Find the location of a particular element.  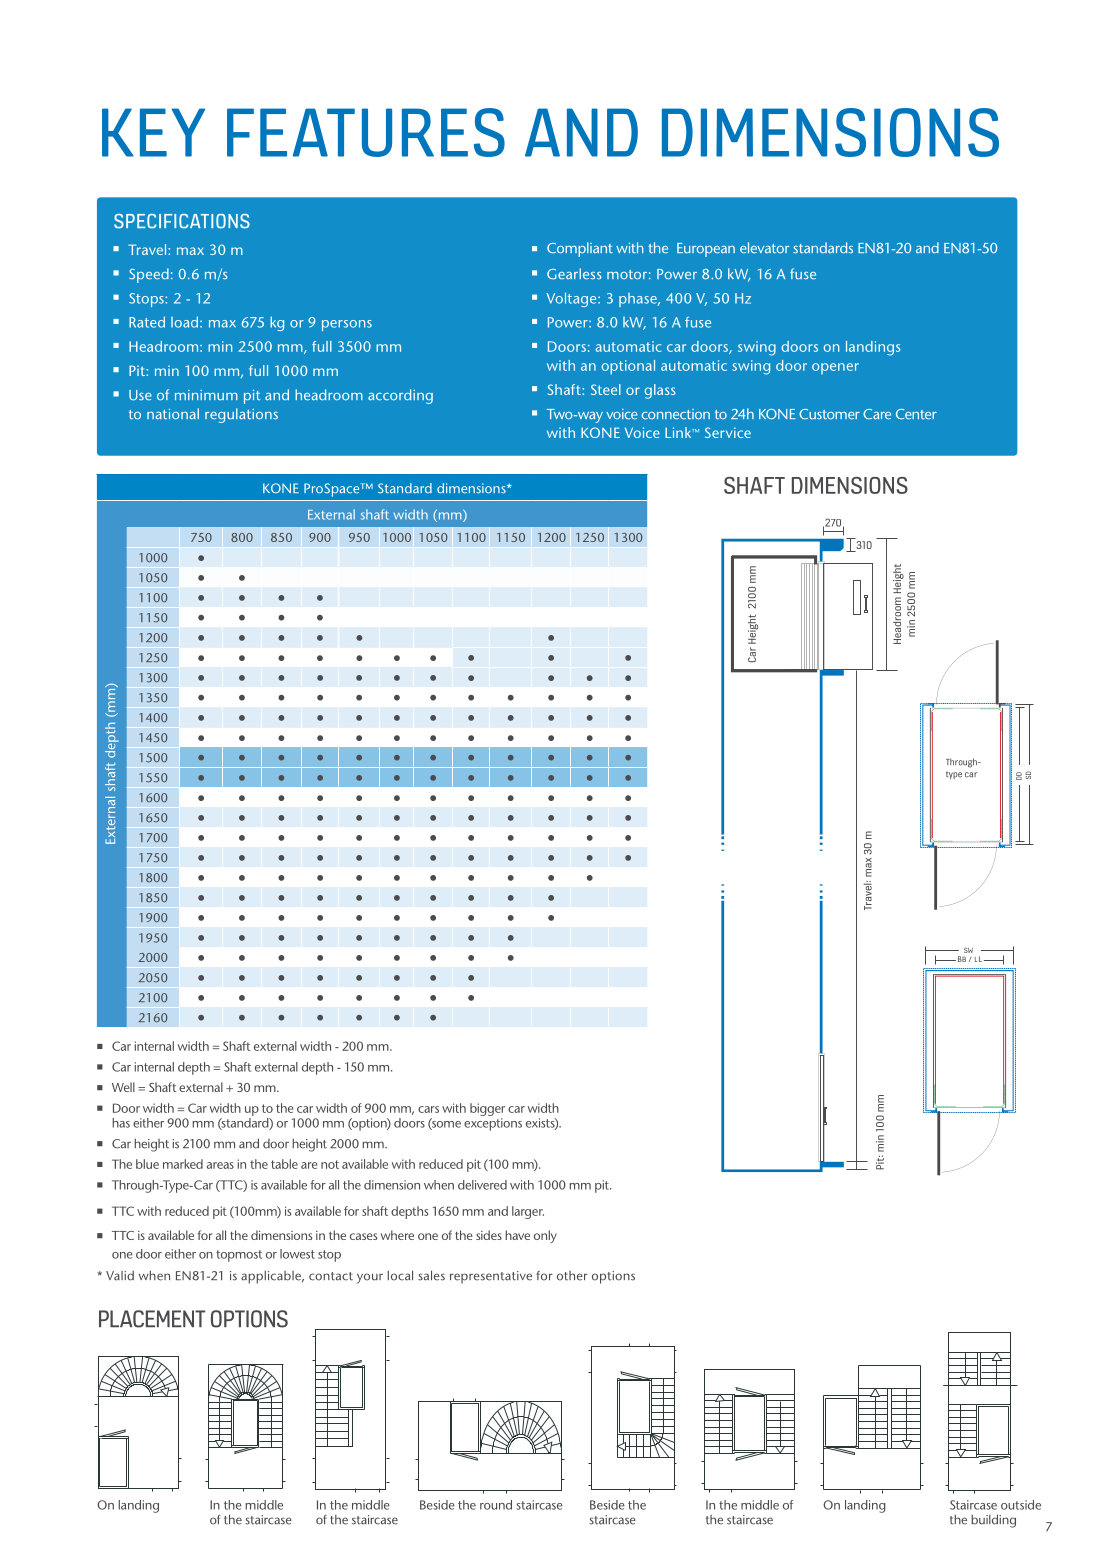

Compliant is located at coordinates (580, 249).
